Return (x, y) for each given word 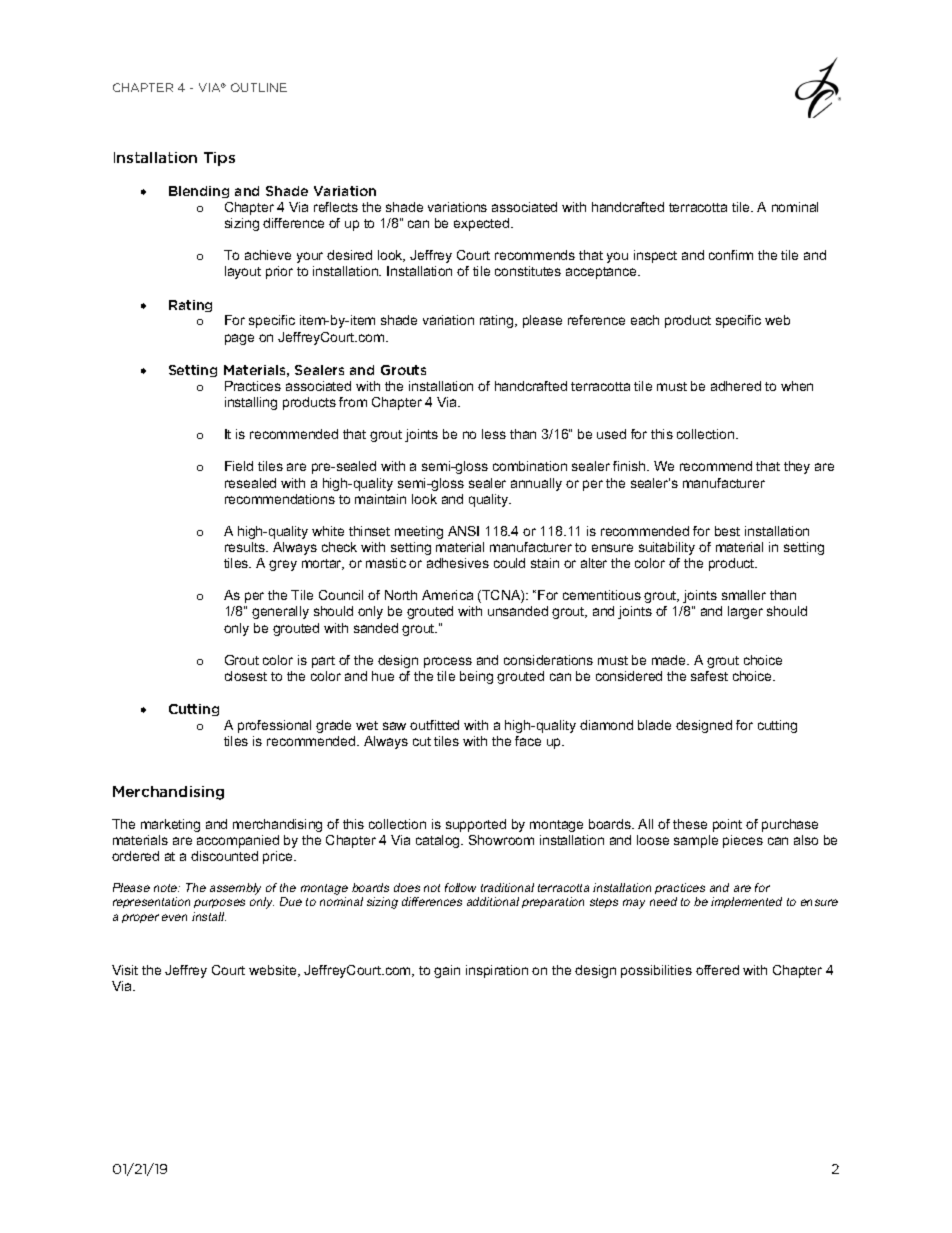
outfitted (434, 725)
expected (483, 224)
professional (274, 726)
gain (447, 971)
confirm (731, 255)
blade (654, 725)
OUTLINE (259, 87)
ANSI (463, 531)
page (239, 339)
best (727, 531)
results (246, 547)
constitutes (528, 271)
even (174, 917)
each (645, 320)
